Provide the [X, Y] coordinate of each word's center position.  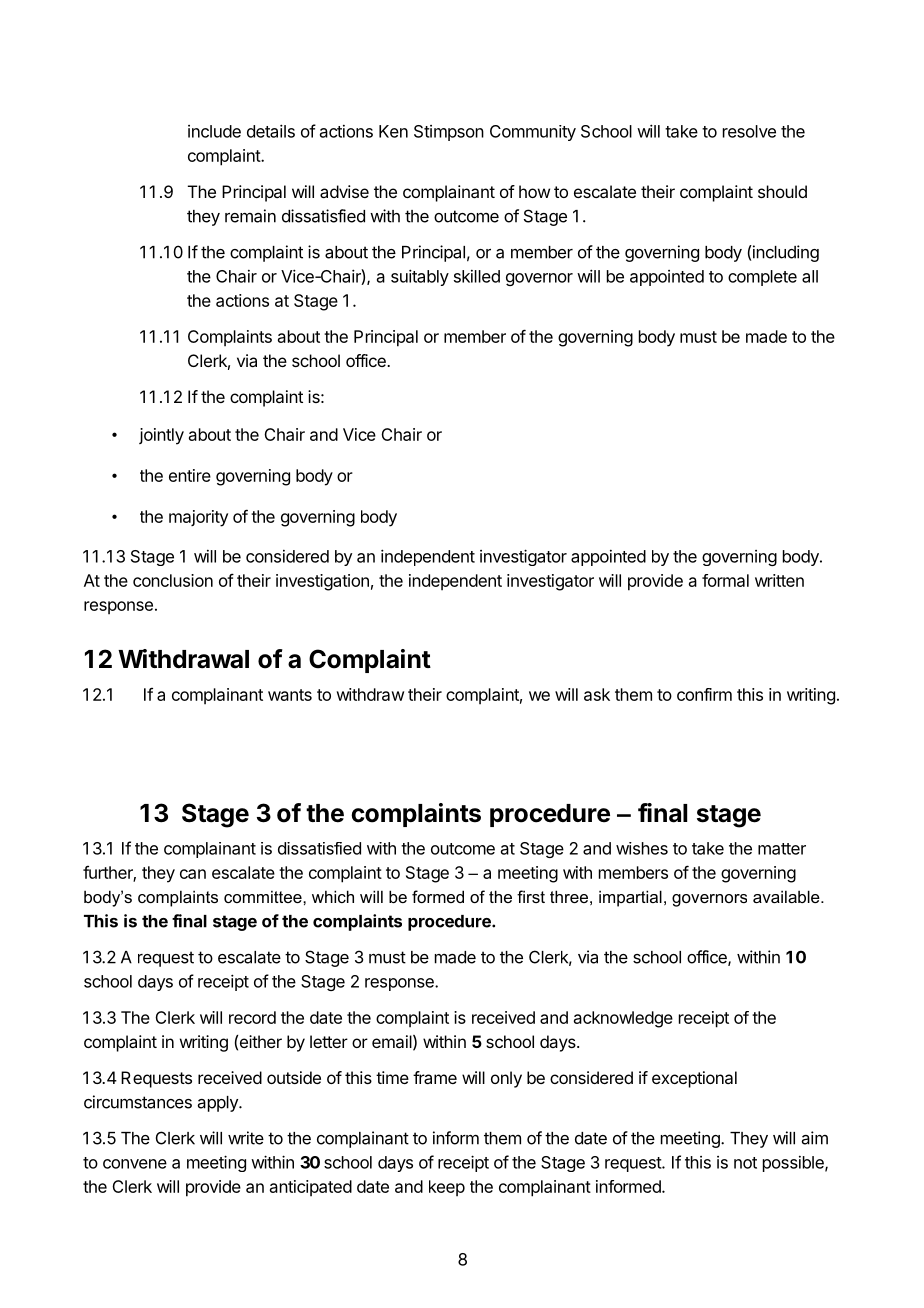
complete [762, 278]
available [787, 896]
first [531, 896]
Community [533, 133]
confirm [704, 694]
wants [290, 695]
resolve [749, 131]
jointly [161, 436]
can [193, 874]
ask [597, 694]
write [246, 1138]
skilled [477, 276]
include [214, 131]
